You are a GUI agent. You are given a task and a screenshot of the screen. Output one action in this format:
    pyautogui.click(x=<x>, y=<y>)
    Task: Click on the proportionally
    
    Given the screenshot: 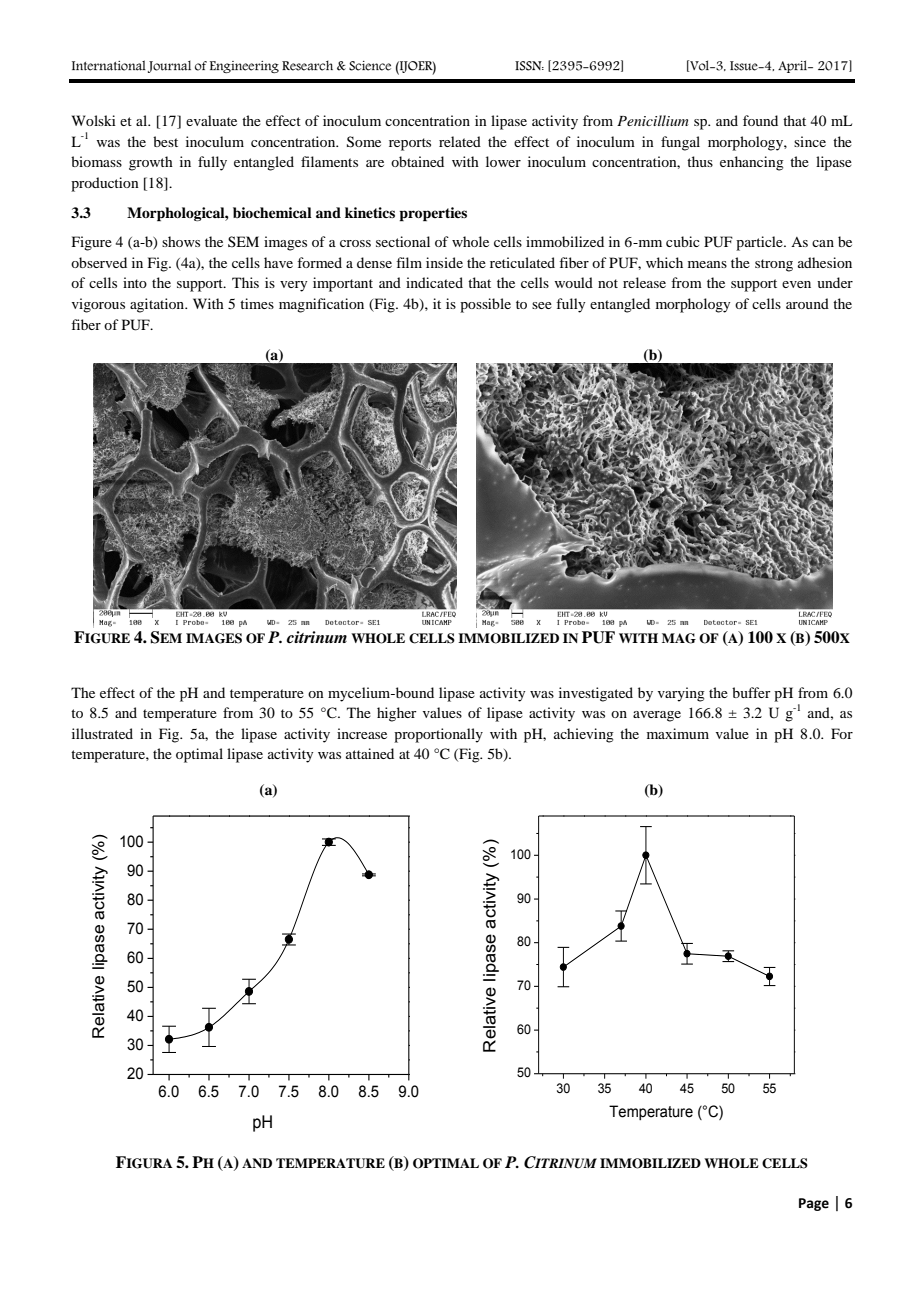 What is the action you would take?
    pyautogui.click(x=438, y=735)
